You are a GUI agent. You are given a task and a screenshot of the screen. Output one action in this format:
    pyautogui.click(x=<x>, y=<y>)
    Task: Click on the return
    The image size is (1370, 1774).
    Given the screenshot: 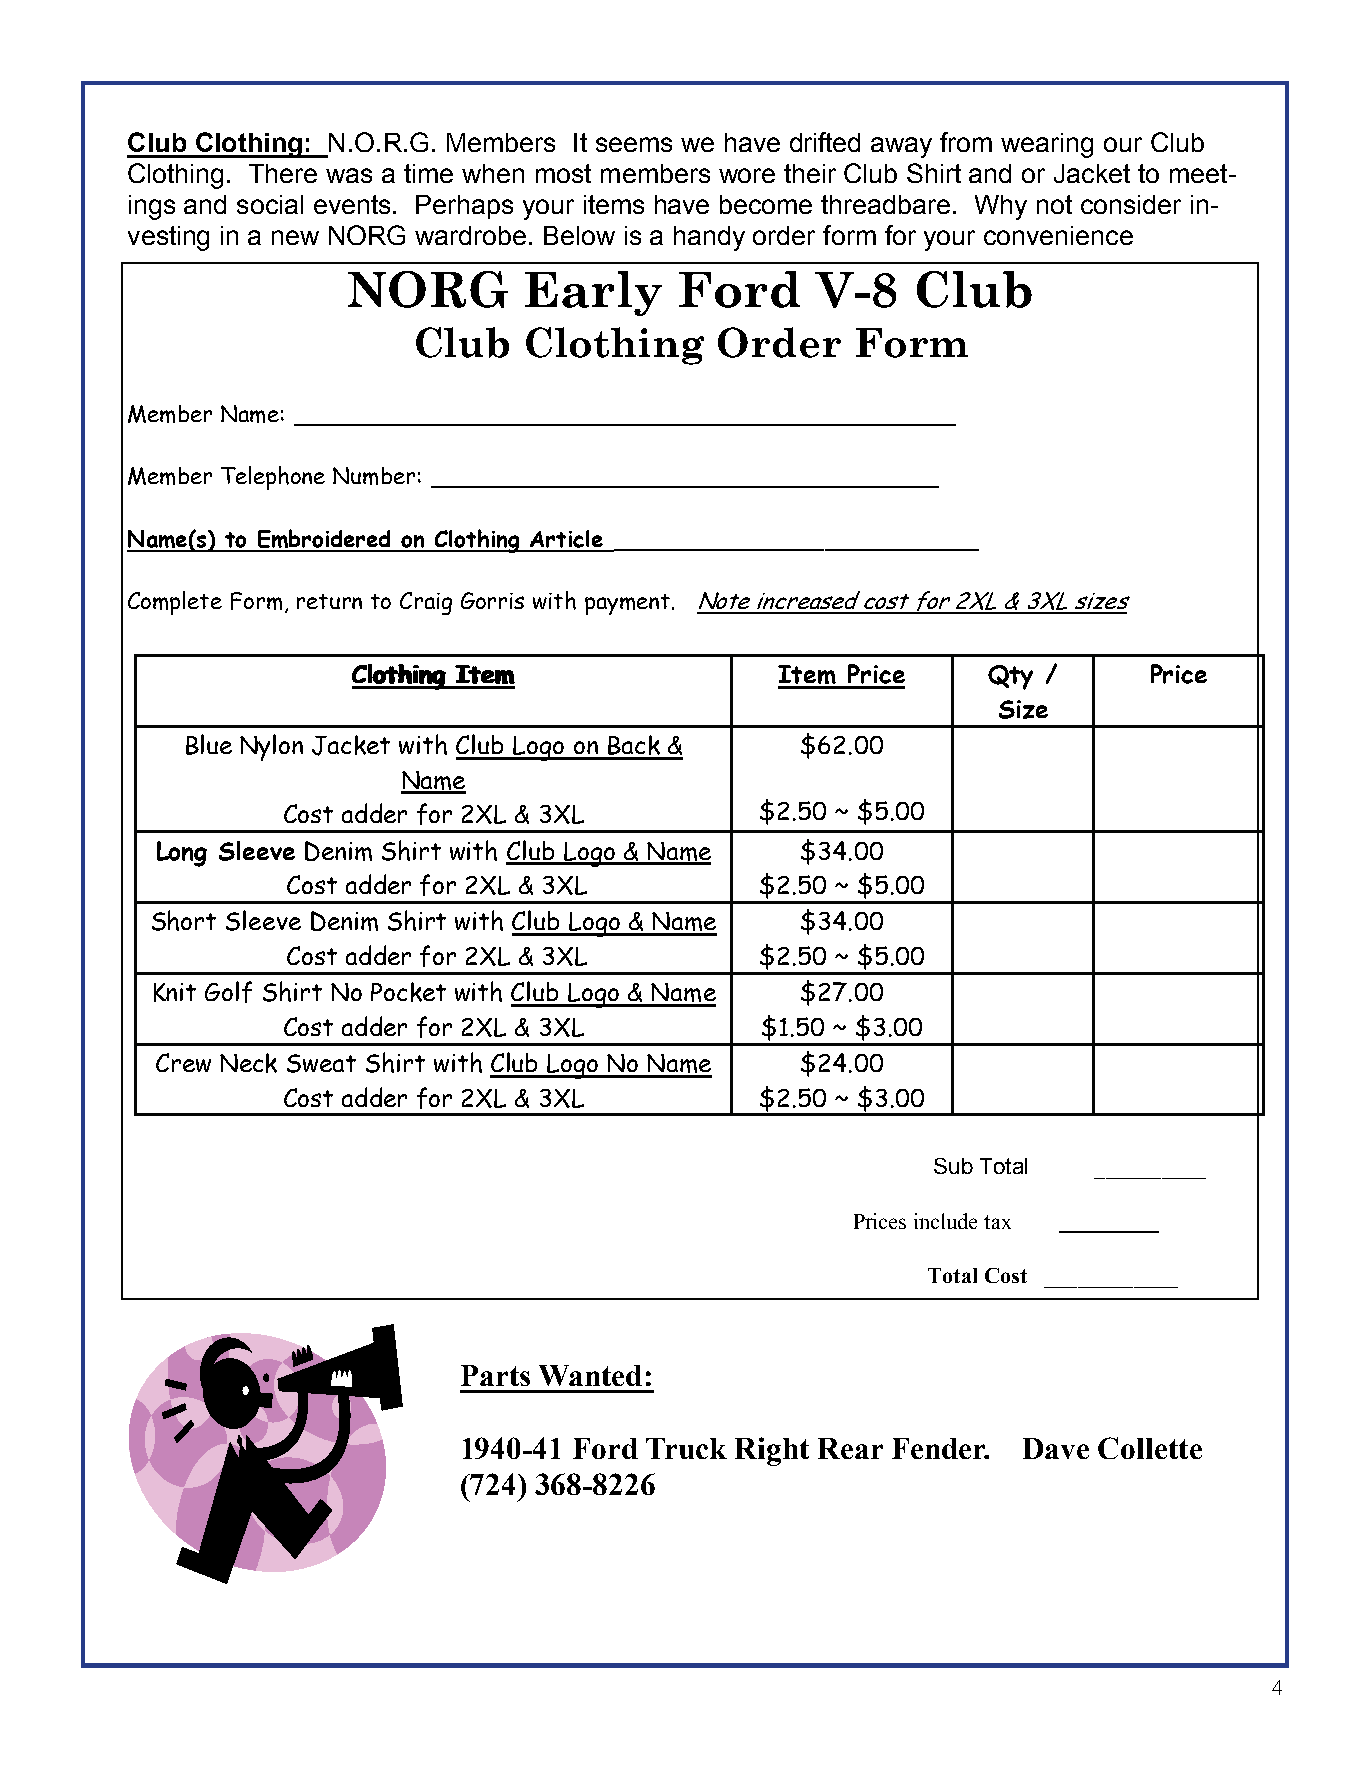 What is the action you would take?
    pyautogui.click(x=329, y=601)
